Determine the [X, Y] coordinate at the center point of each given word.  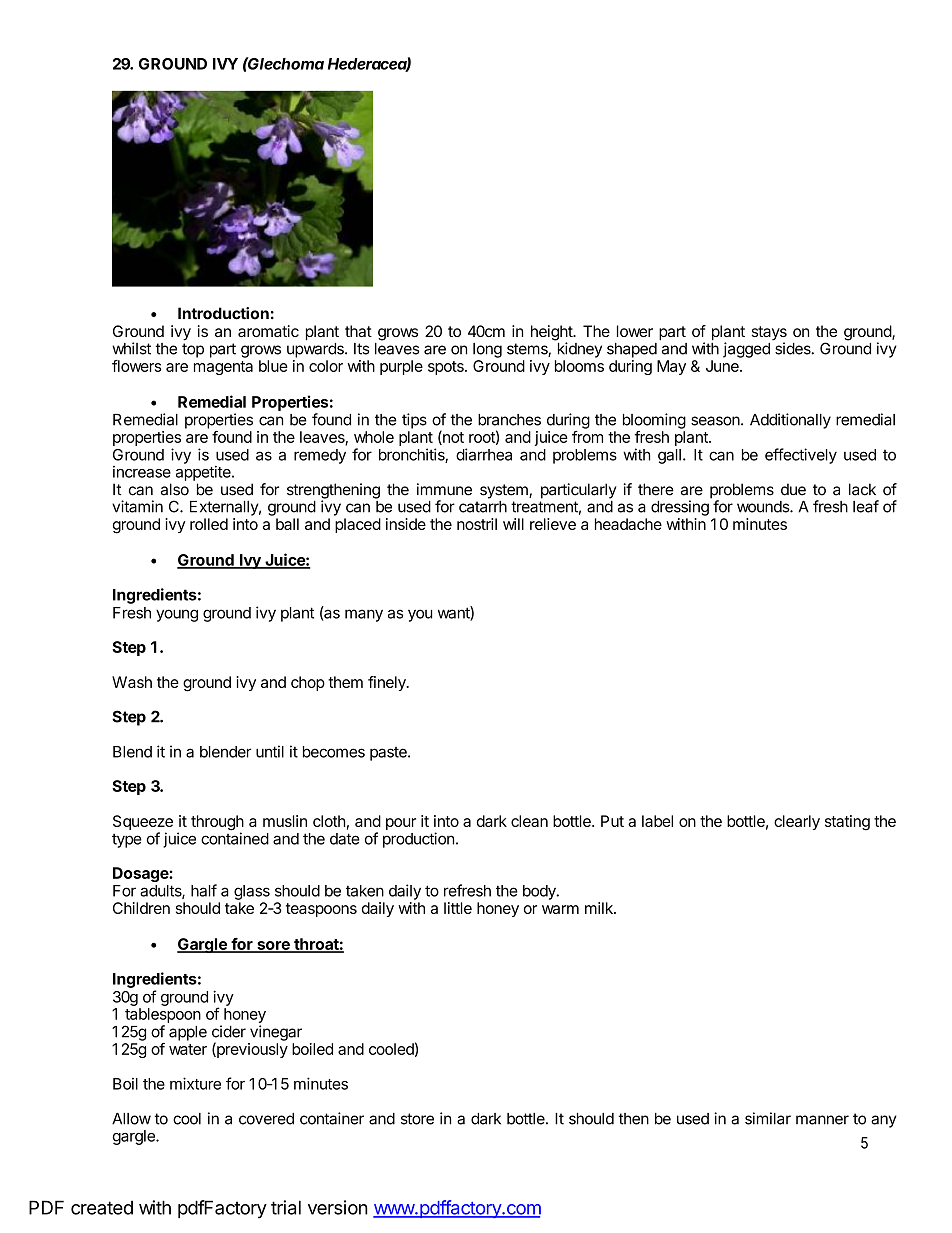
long [487, 350]
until [270, 751]
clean [529, 821]
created [102, 1208]
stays [769, 334]
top [193, 350]
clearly [797, 822]
